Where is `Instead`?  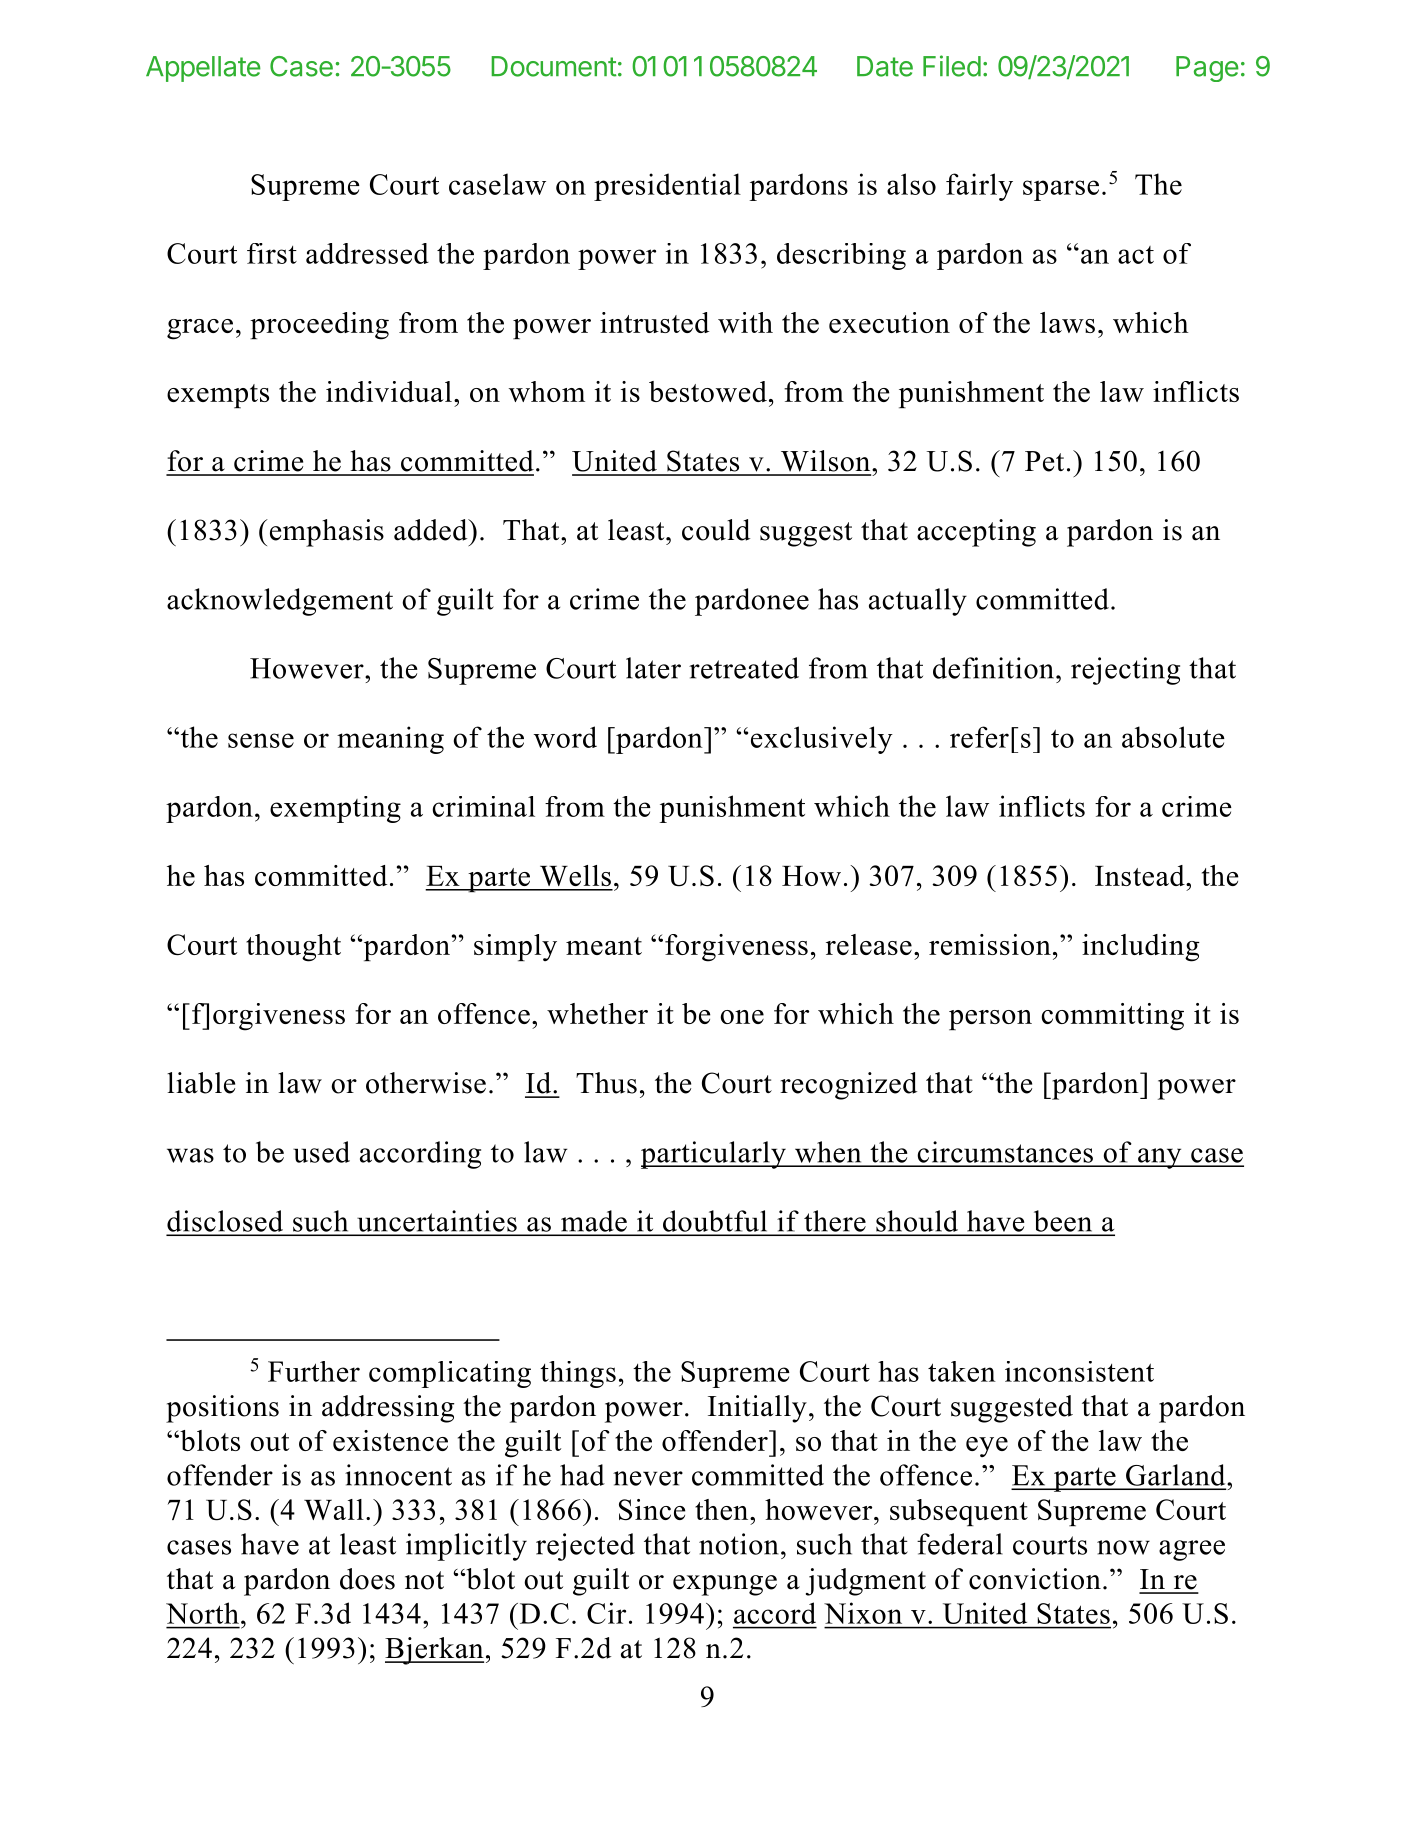
Instead is located at coordinates (1141, 875).
